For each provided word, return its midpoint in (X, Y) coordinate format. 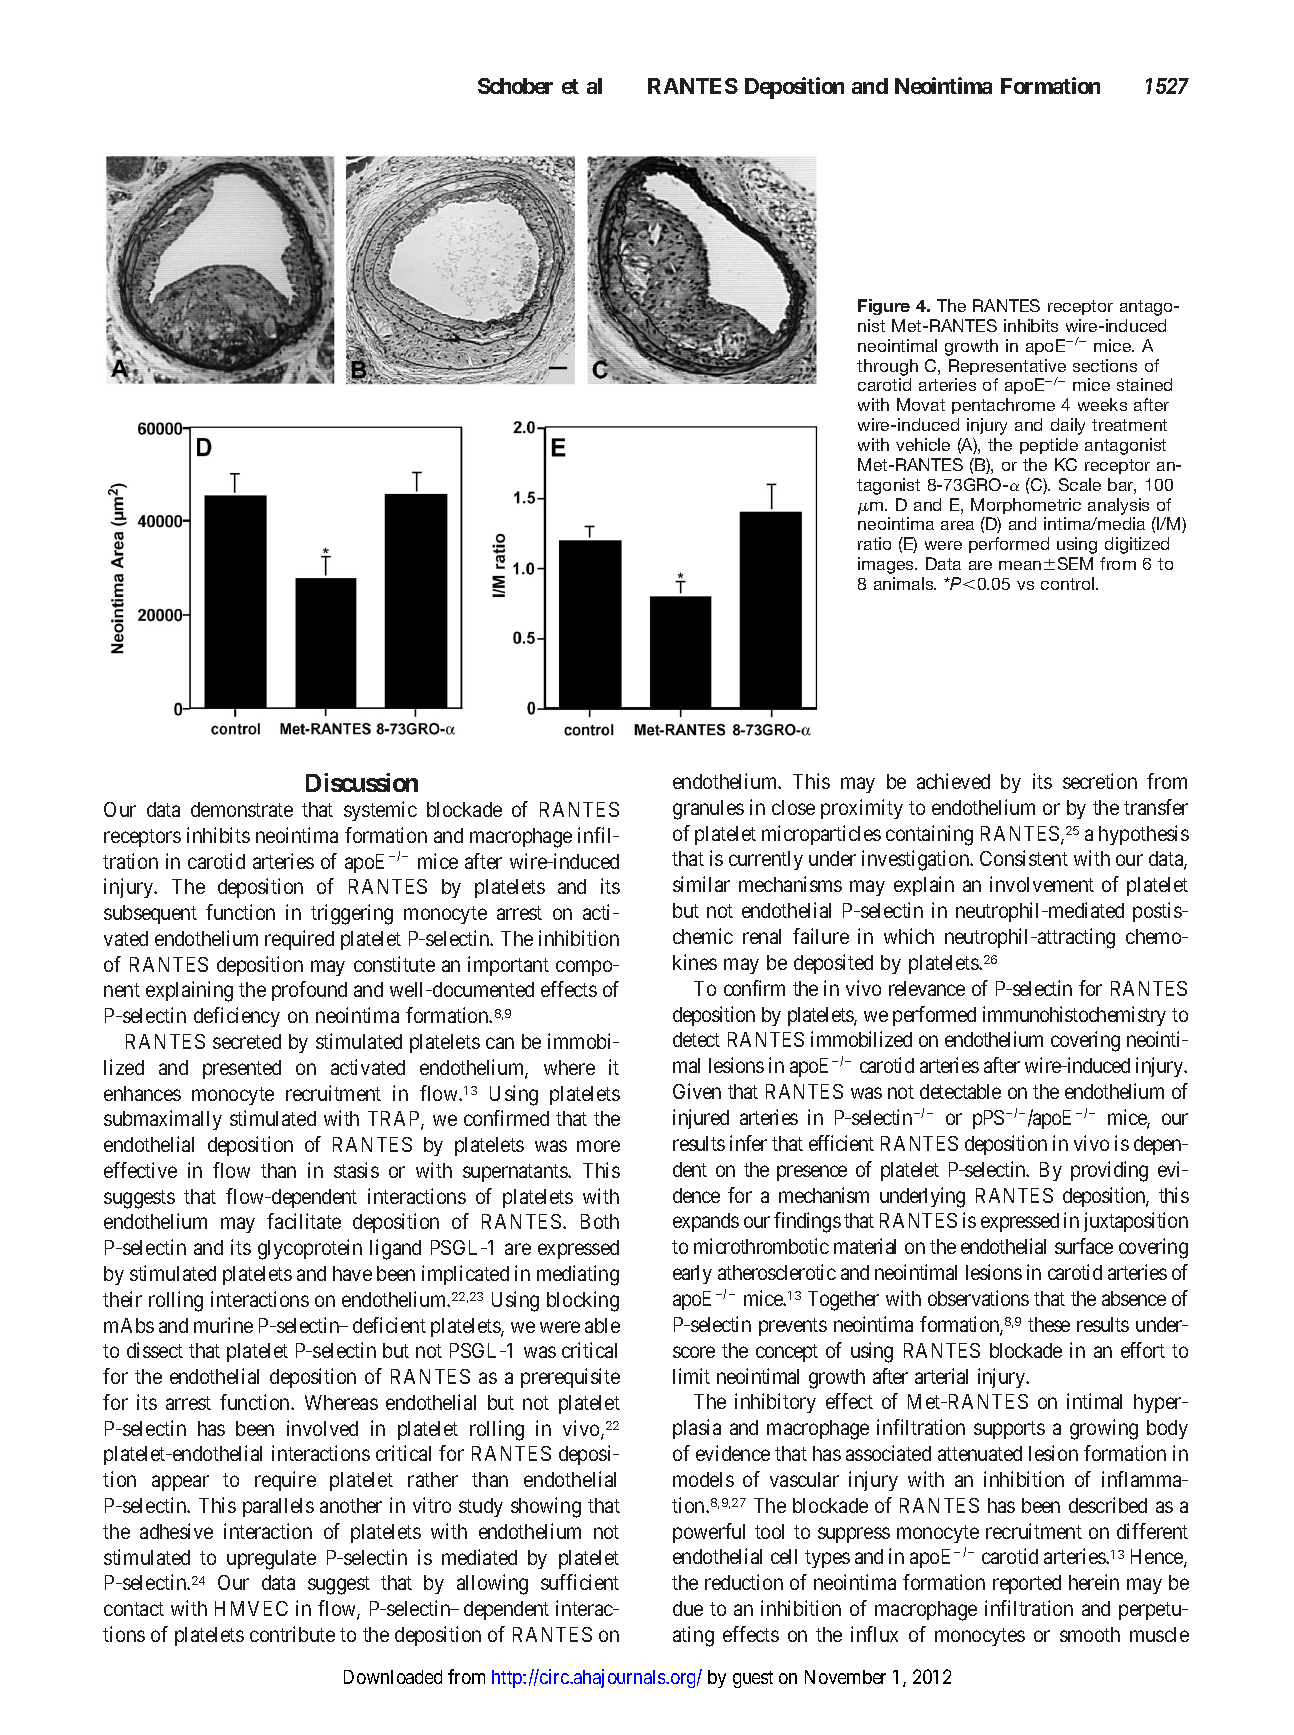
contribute (292, 1634)
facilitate (304, 1221)
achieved (953, 781)
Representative (1007, 368)
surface (1084, 1246)
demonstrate (242, 809)
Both (600, 1221)
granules (708, 810)
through (887, 367)
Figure (884, 307)
